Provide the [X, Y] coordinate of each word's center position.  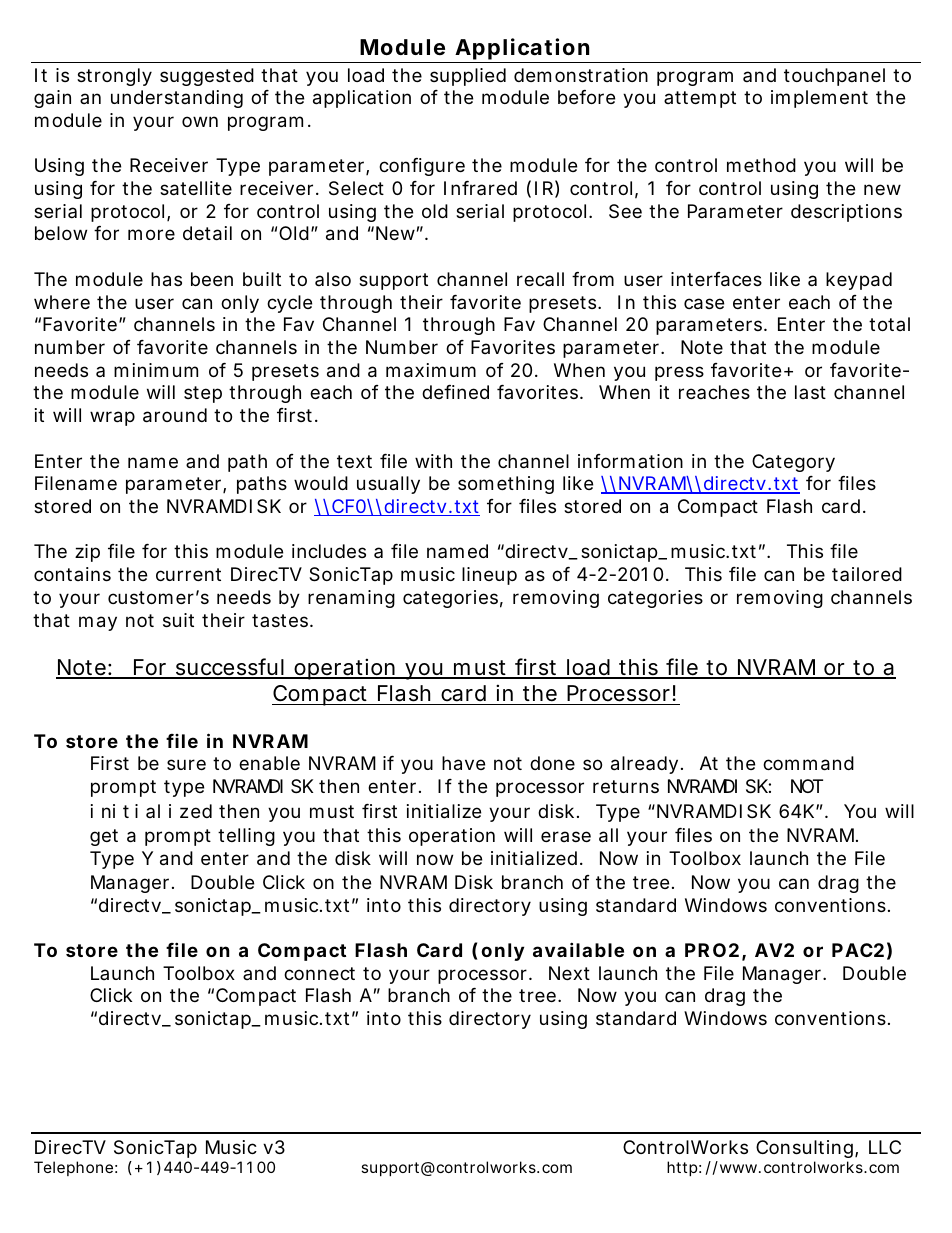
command [808, 763]
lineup [489, 576]
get [104, 837]
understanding [177, 99]
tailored [867, 574]
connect [319, 973]
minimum [156, 370]
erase [566, 836]
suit [178, 620]
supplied [468, 77]
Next [569, 973]
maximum [431, 370]
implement [819, 99]
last [810, 392]
